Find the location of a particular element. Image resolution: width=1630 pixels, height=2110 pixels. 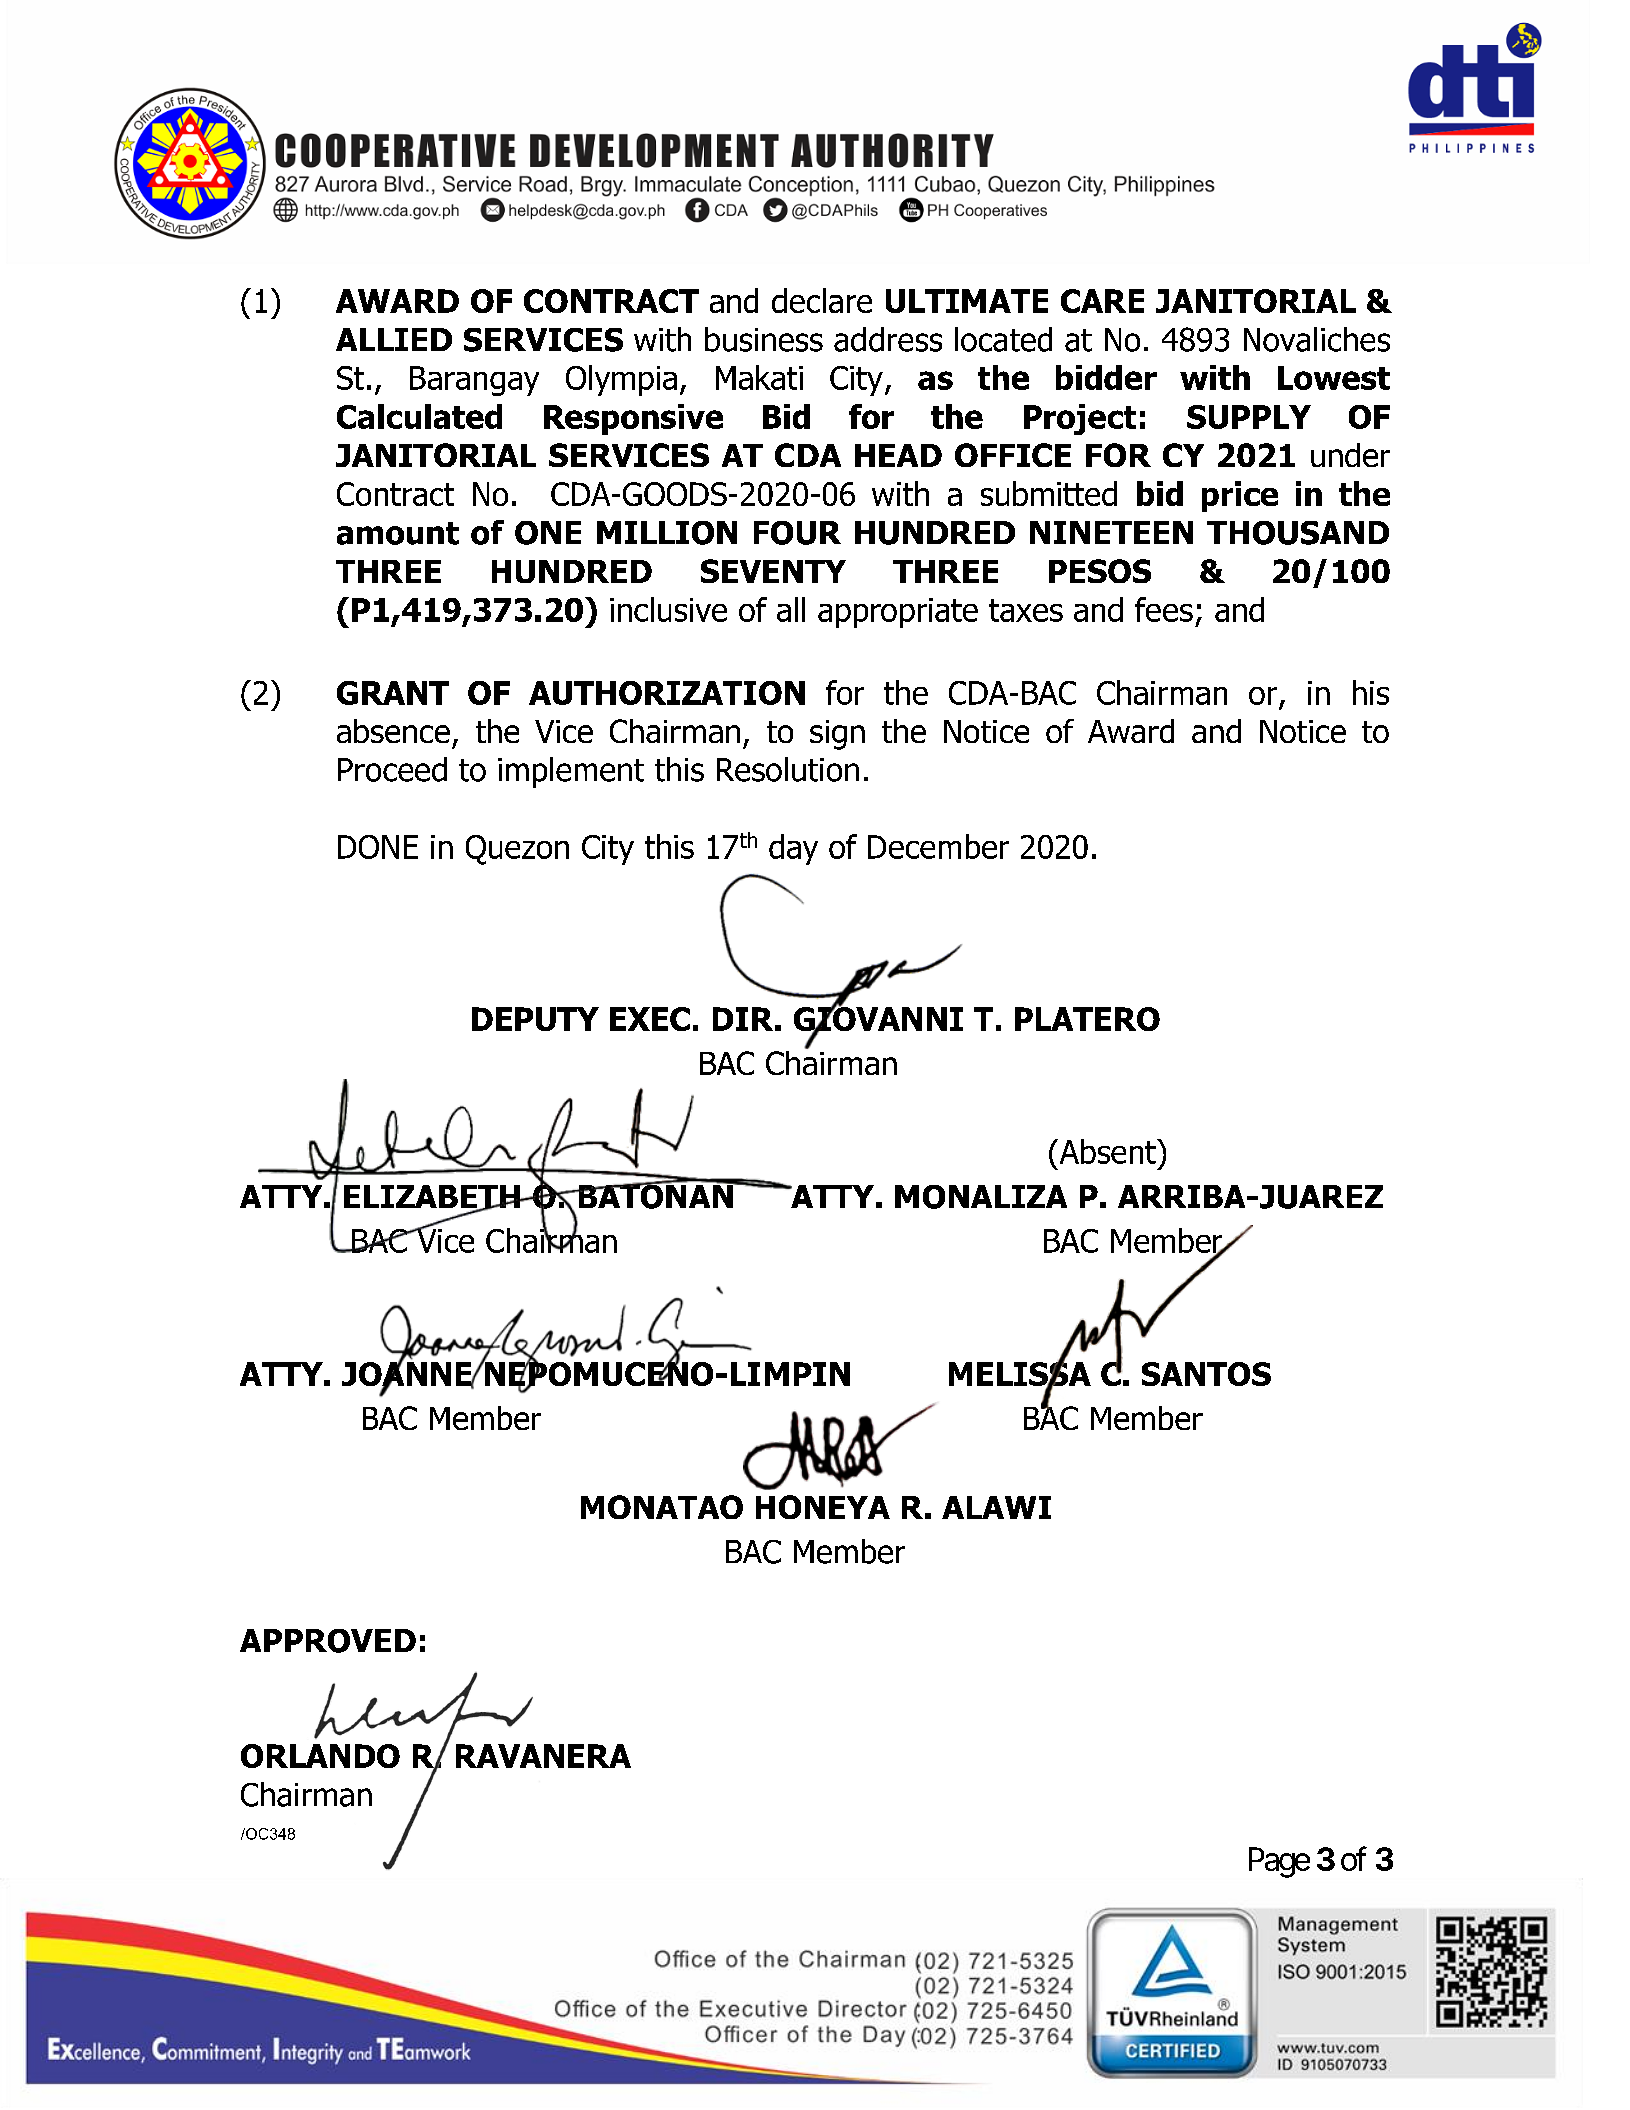

SUPPLY is located at coordinates (1249, 417).
